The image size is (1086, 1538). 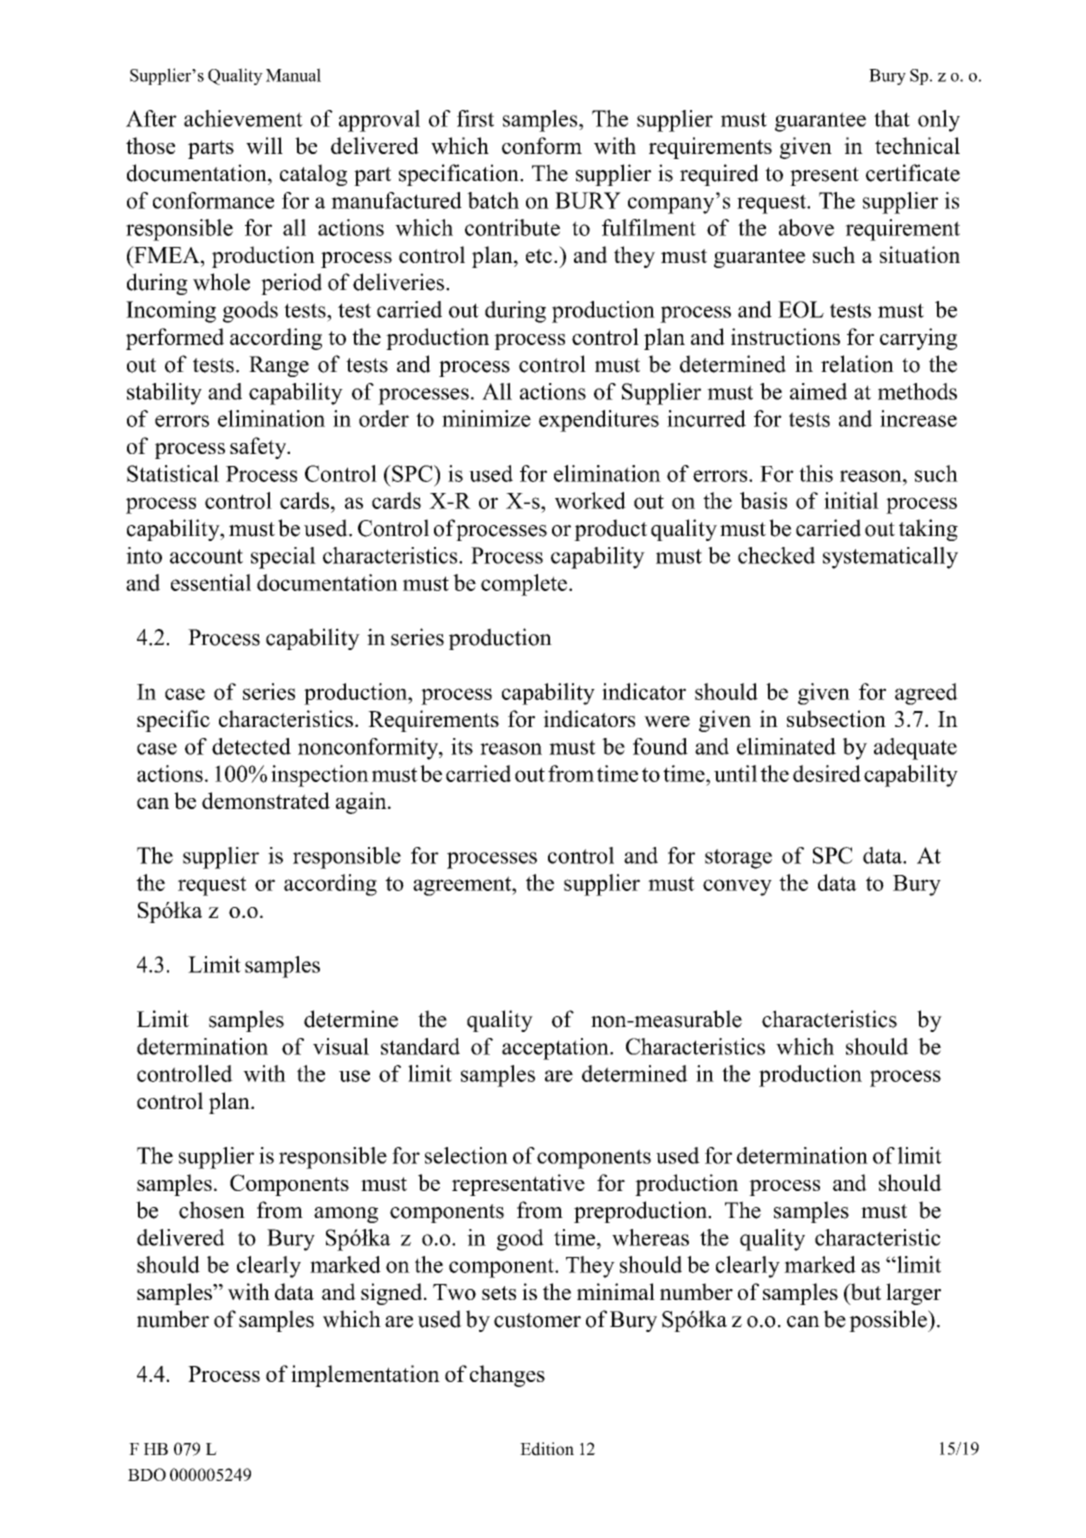 I want to click on achievement, so click(x=243, y=118).
